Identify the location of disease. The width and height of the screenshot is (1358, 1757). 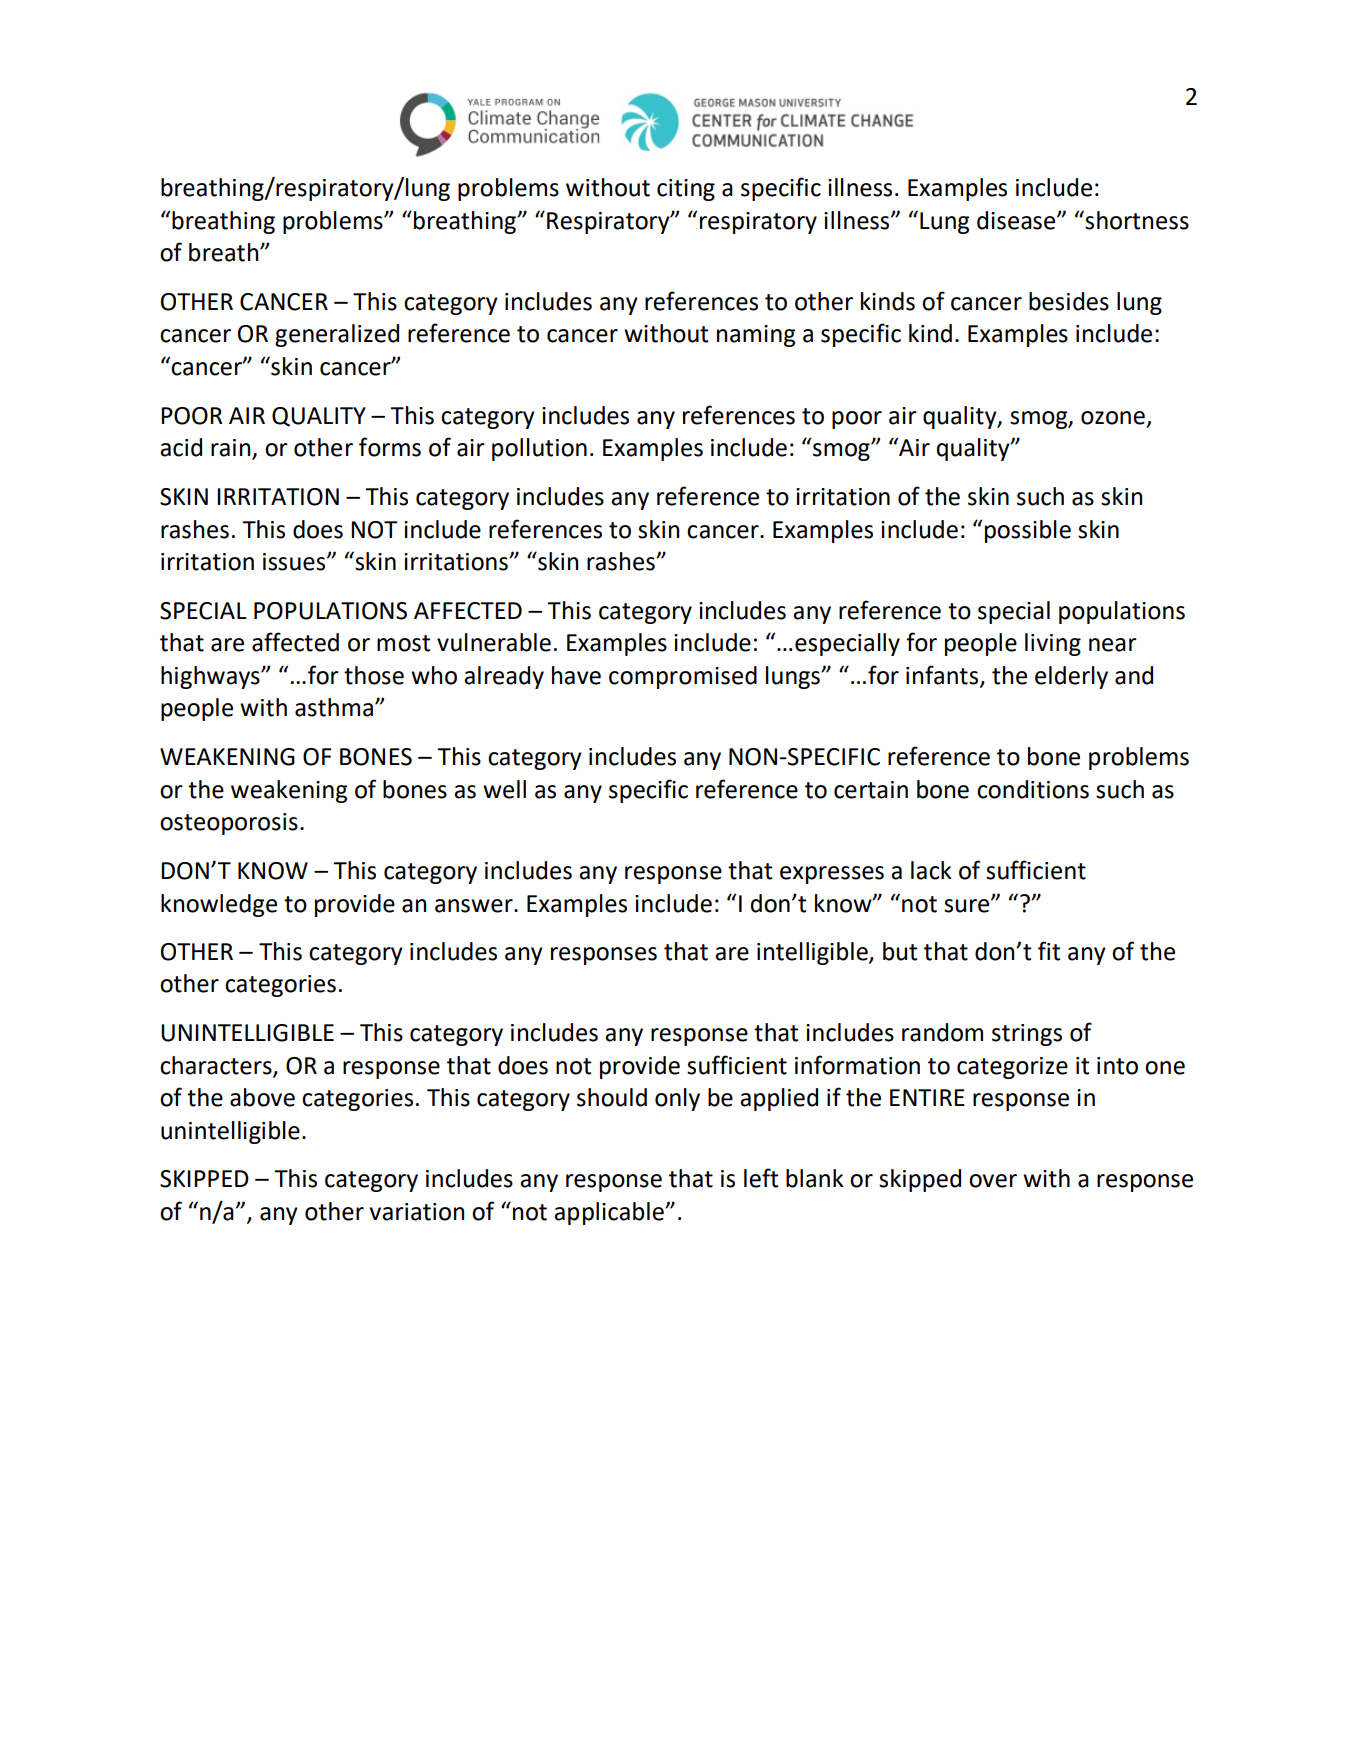
(1017, 220).
